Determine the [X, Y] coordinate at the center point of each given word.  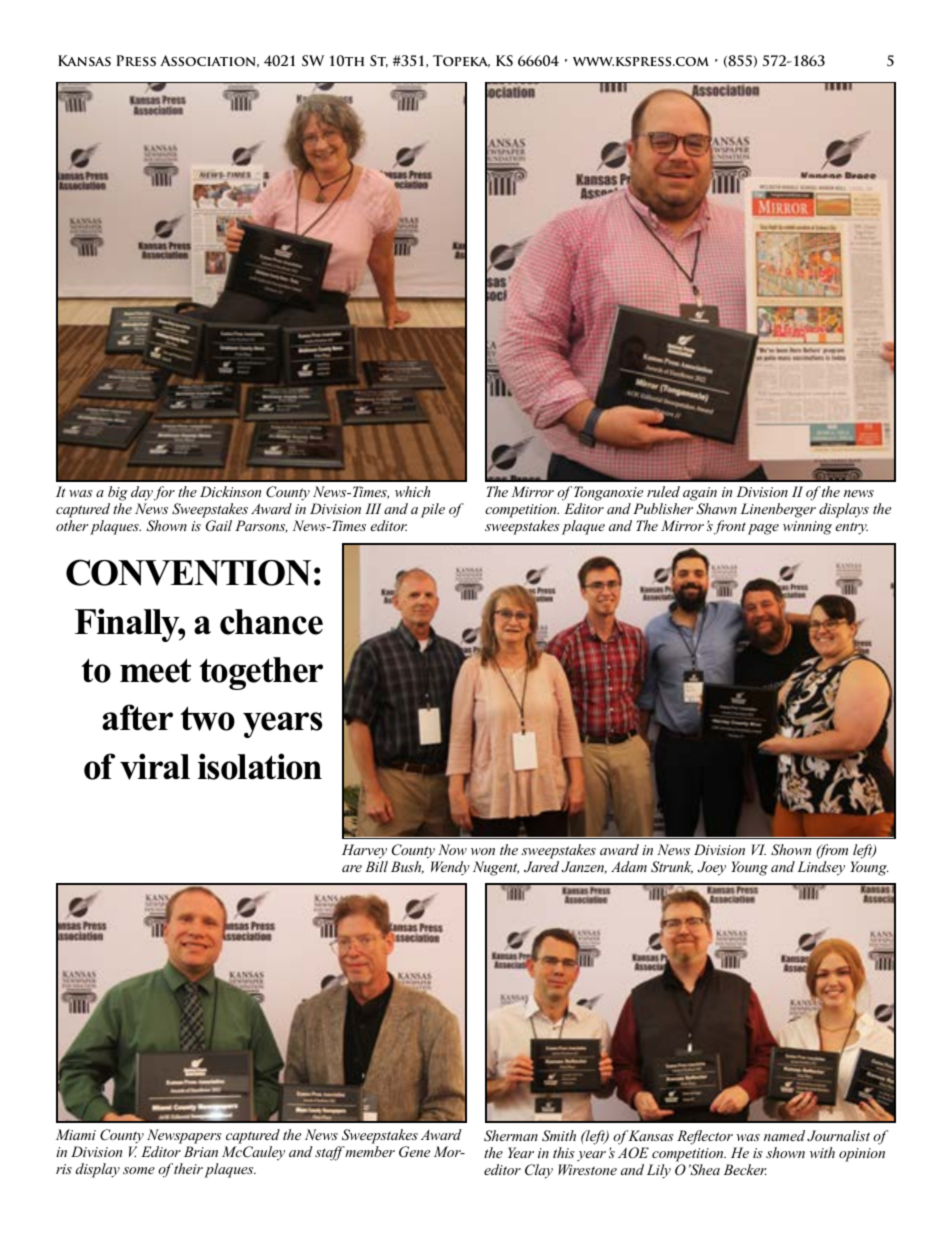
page [763, 529]
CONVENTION [188, 572]
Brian [201, 1151]
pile [433, 510]
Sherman [511, 1136]
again [700, 494]
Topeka [461, 61]
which [412, 491]
